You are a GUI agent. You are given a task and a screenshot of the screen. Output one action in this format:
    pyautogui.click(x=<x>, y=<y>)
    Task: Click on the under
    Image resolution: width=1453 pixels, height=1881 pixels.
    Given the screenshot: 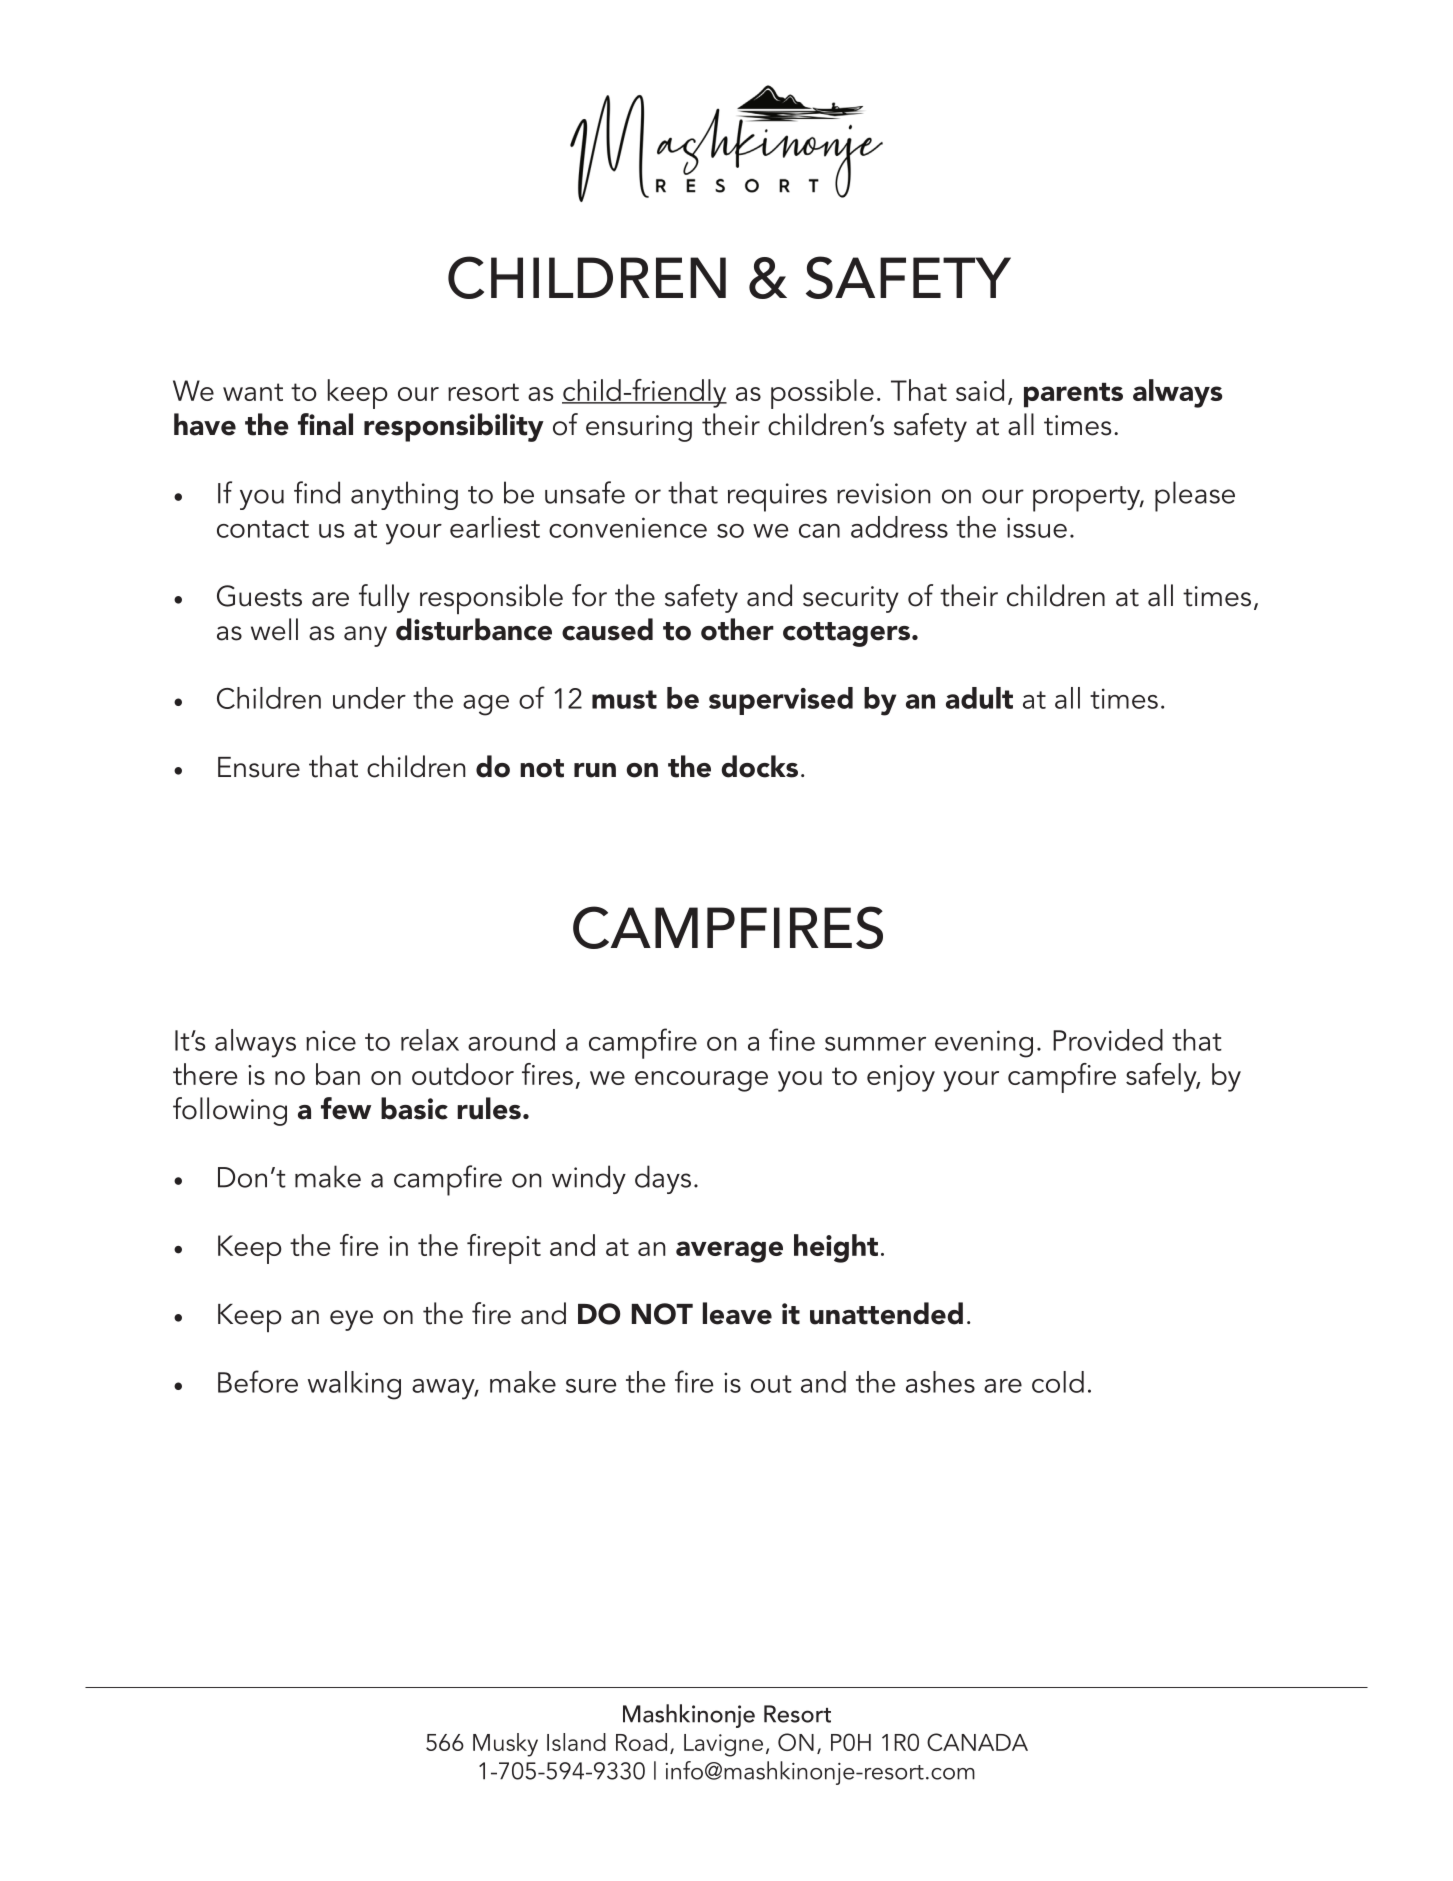 What is the action you would take?
    pyautogui.click(x=369, y=698)
